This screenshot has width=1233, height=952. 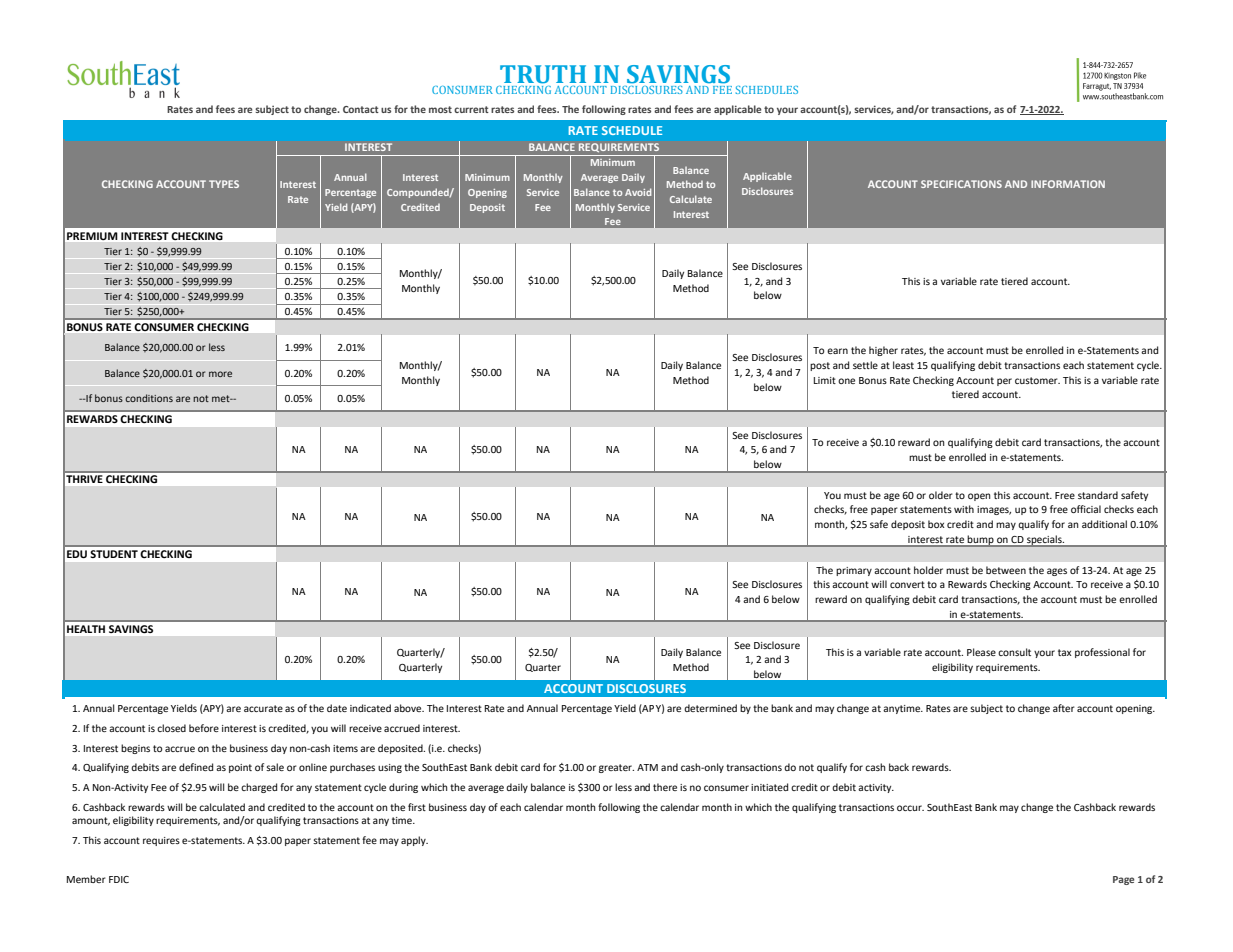 What do you see at coordinates (361, 109) in the screenshot?
I see `Contact` at bounding box center [361, 109].
